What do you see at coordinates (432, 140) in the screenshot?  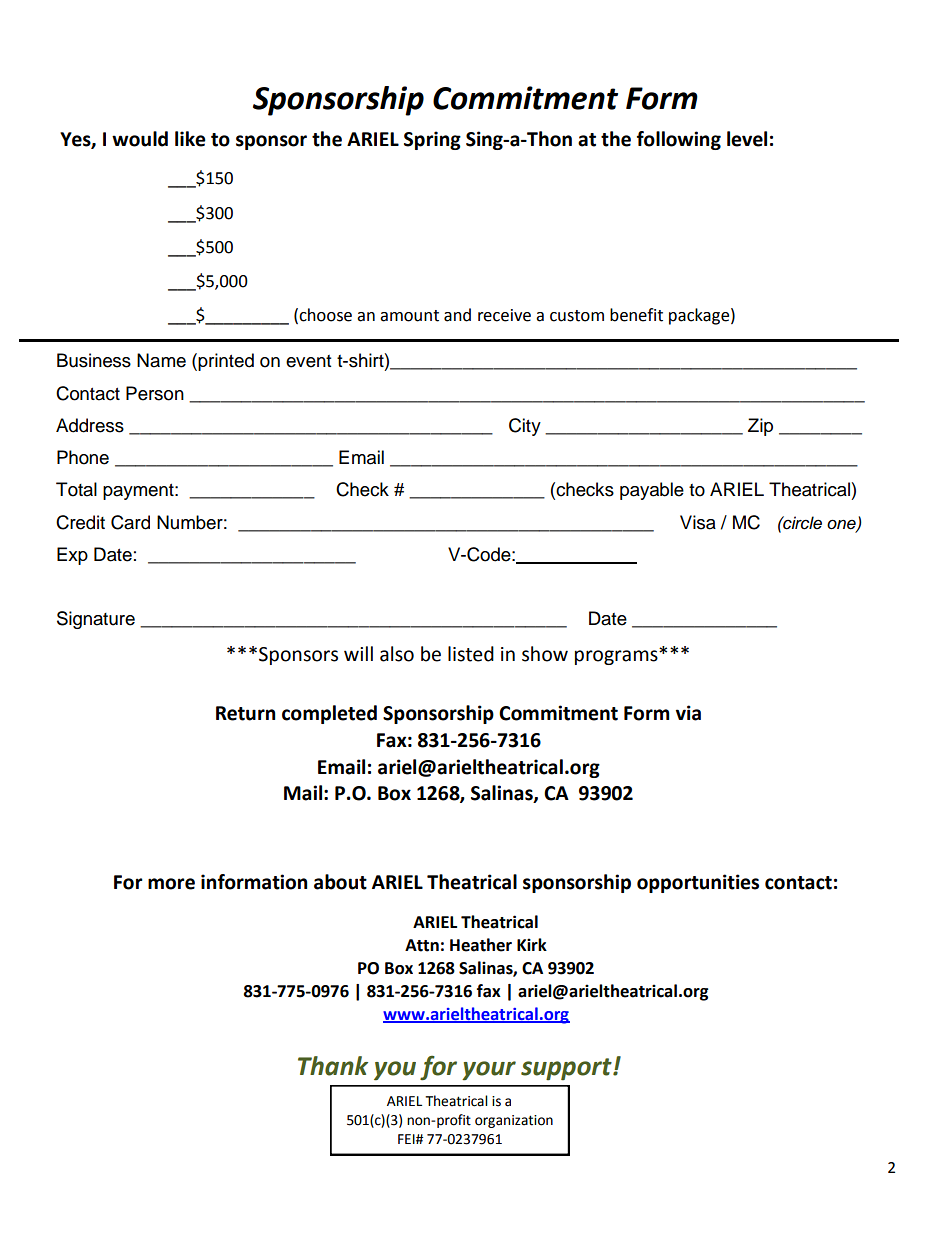 I see `Spring` at bounding box center [432, 140].
